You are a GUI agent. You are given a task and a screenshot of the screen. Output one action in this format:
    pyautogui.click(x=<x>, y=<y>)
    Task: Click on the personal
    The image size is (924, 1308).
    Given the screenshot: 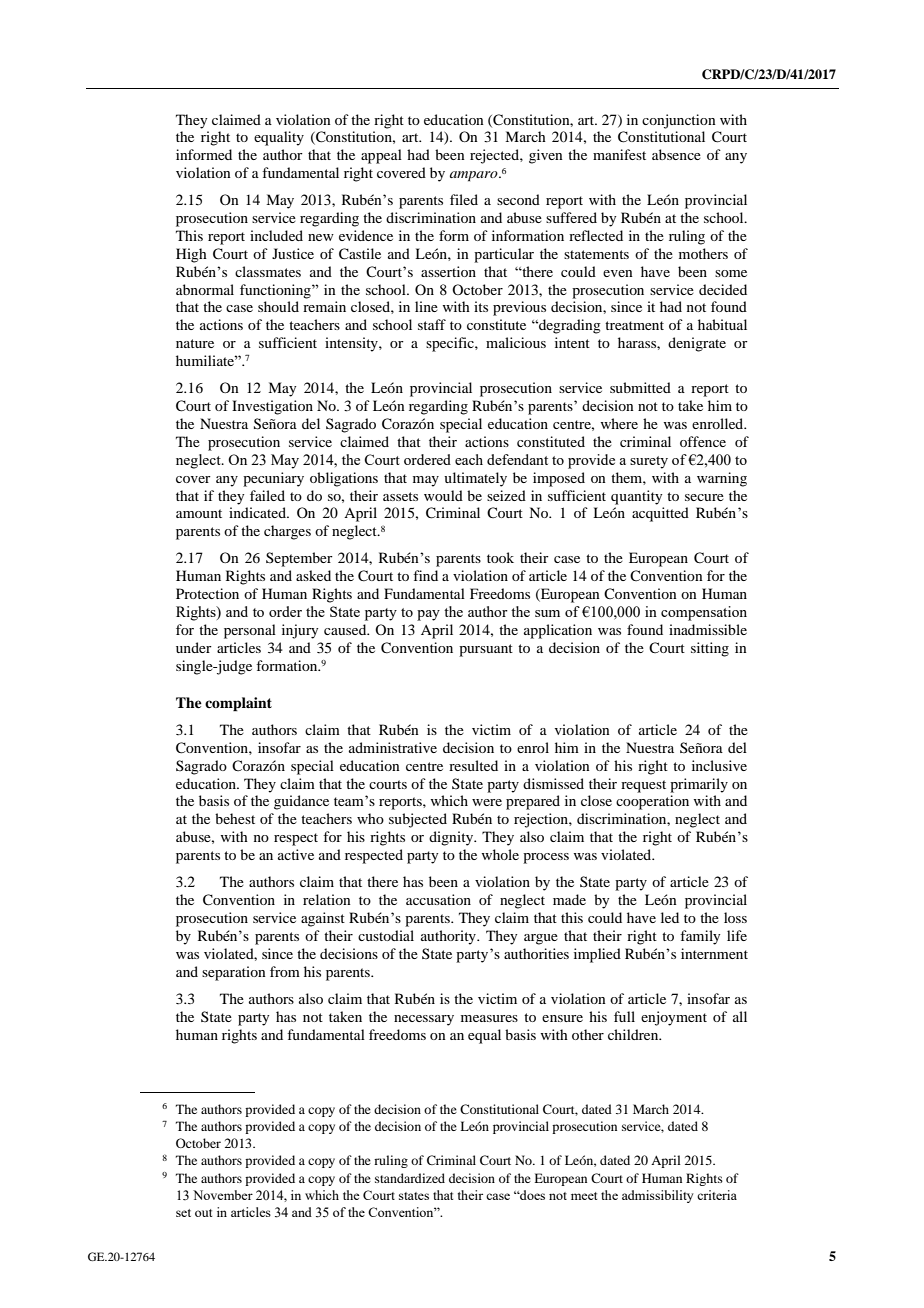 What is the action you would take?
    pyautogui.click(x=250, y=631)
